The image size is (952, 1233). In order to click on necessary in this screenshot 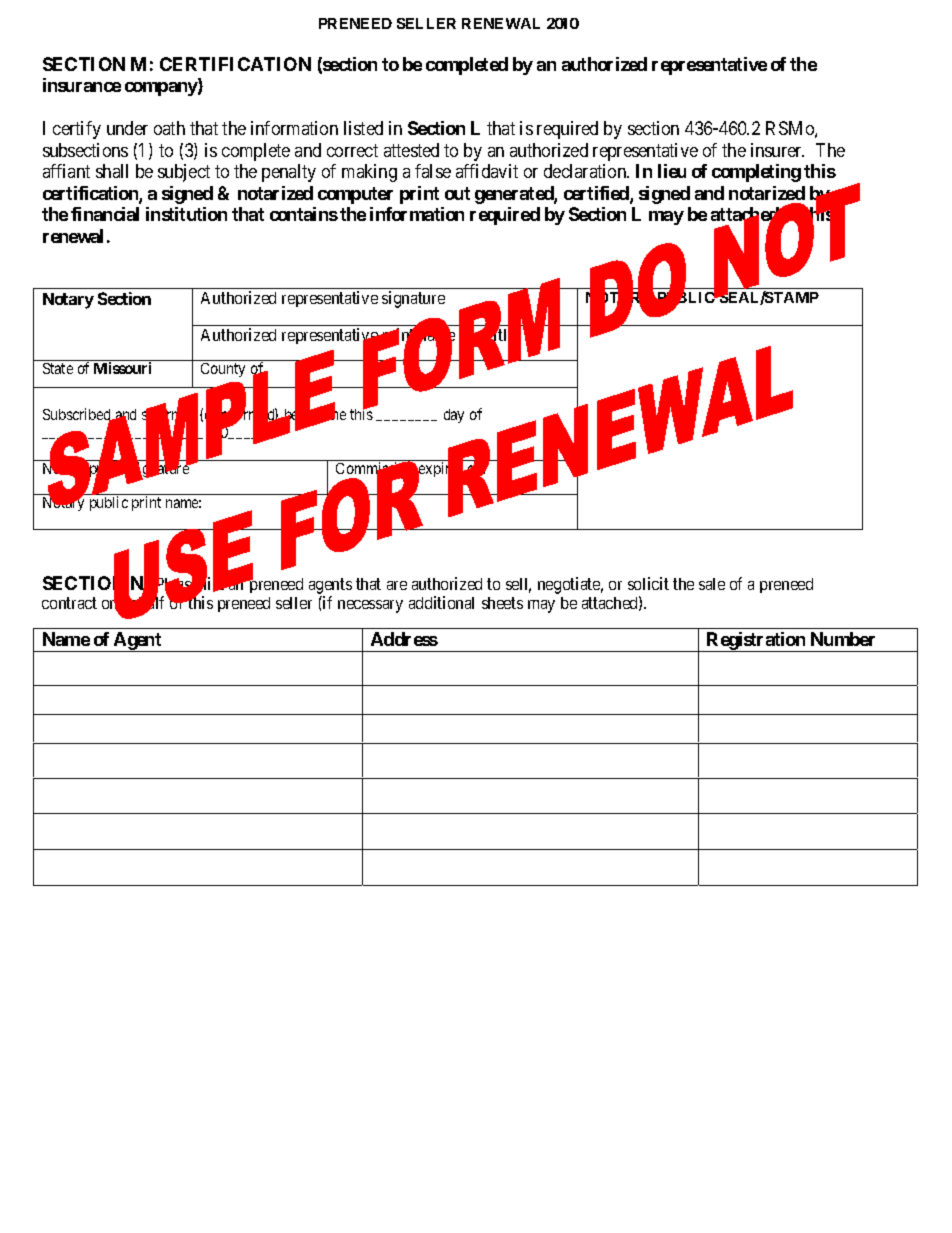, I will do `click(370, 606)`.
